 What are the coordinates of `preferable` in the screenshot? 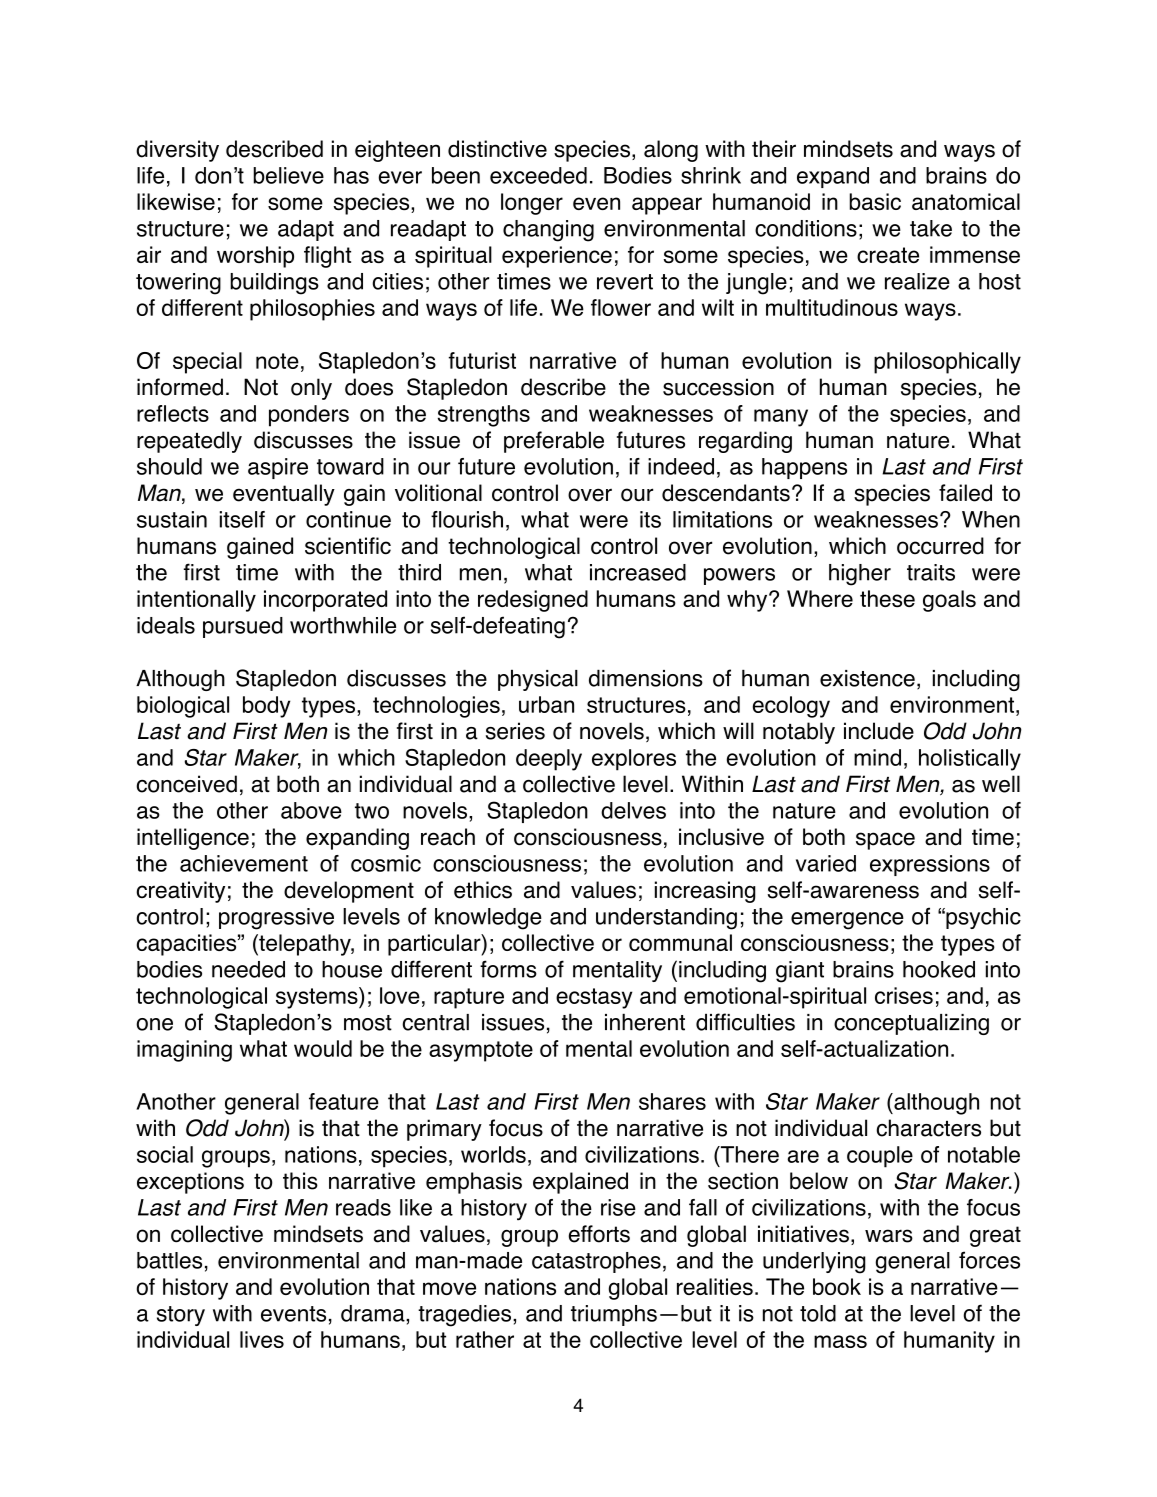 It's located at (554, 442).
